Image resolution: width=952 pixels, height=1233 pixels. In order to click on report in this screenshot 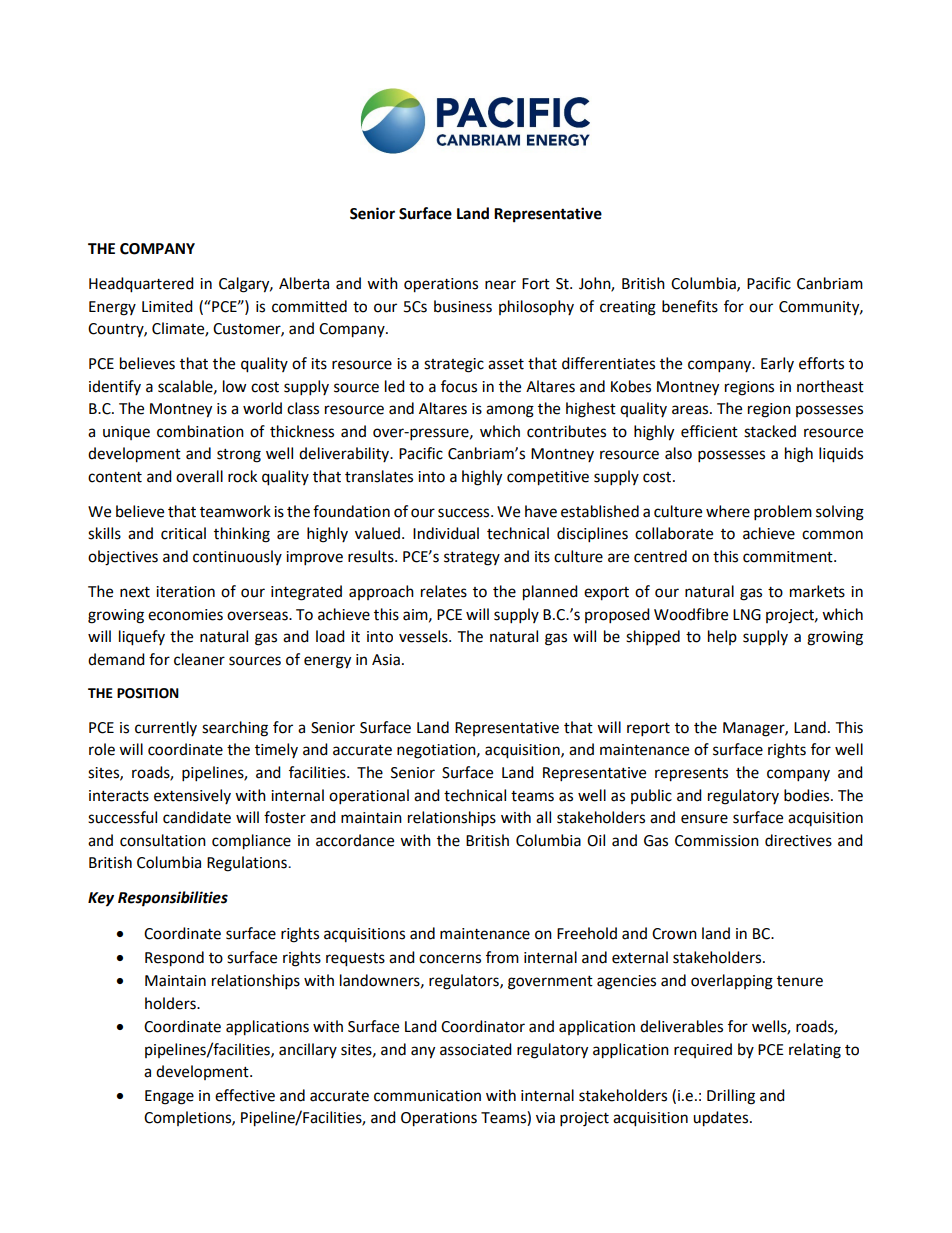, I will do `click(648, 730)`.
